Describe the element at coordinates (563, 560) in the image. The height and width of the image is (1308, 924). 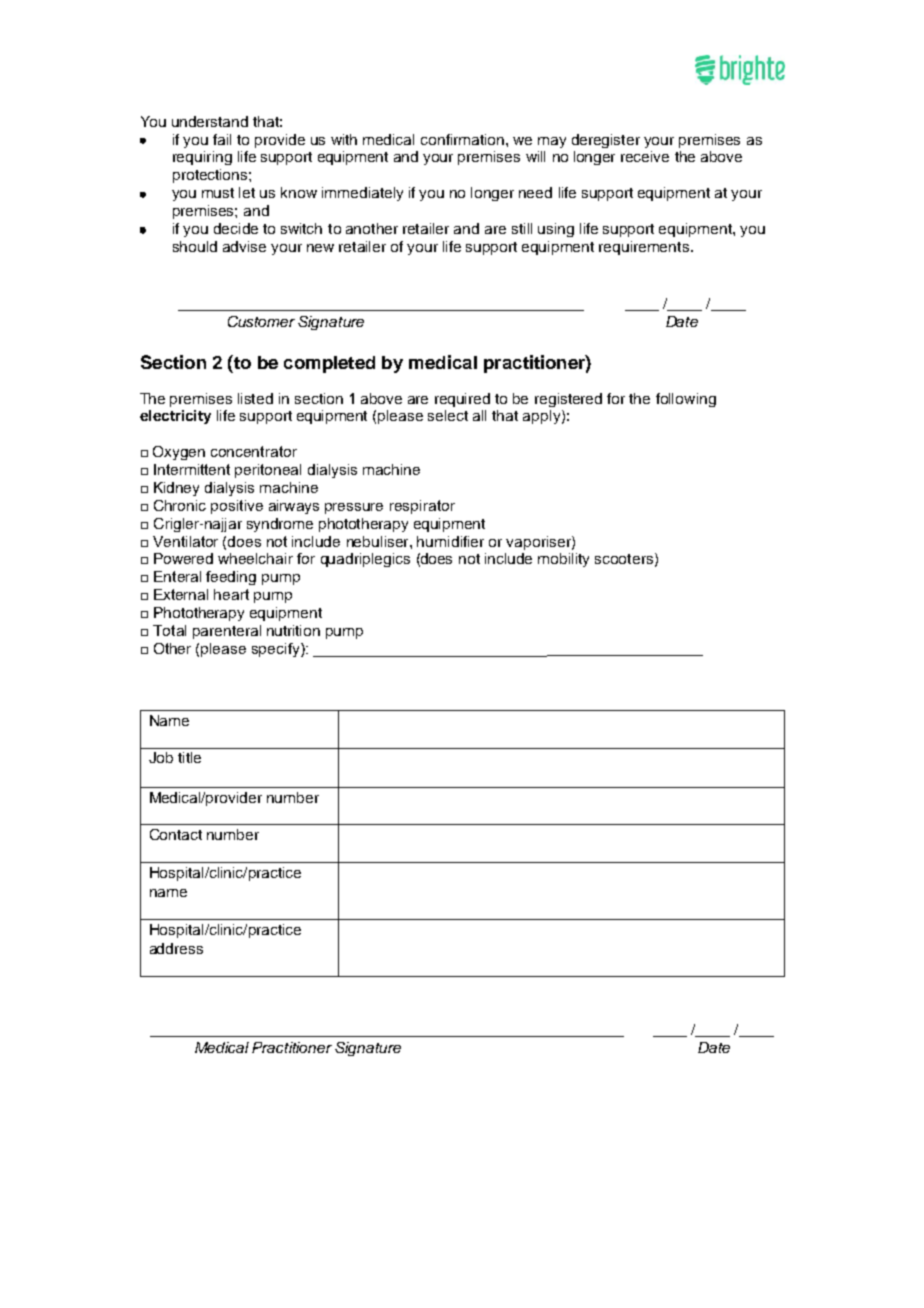
I see `mobility` at that location.
